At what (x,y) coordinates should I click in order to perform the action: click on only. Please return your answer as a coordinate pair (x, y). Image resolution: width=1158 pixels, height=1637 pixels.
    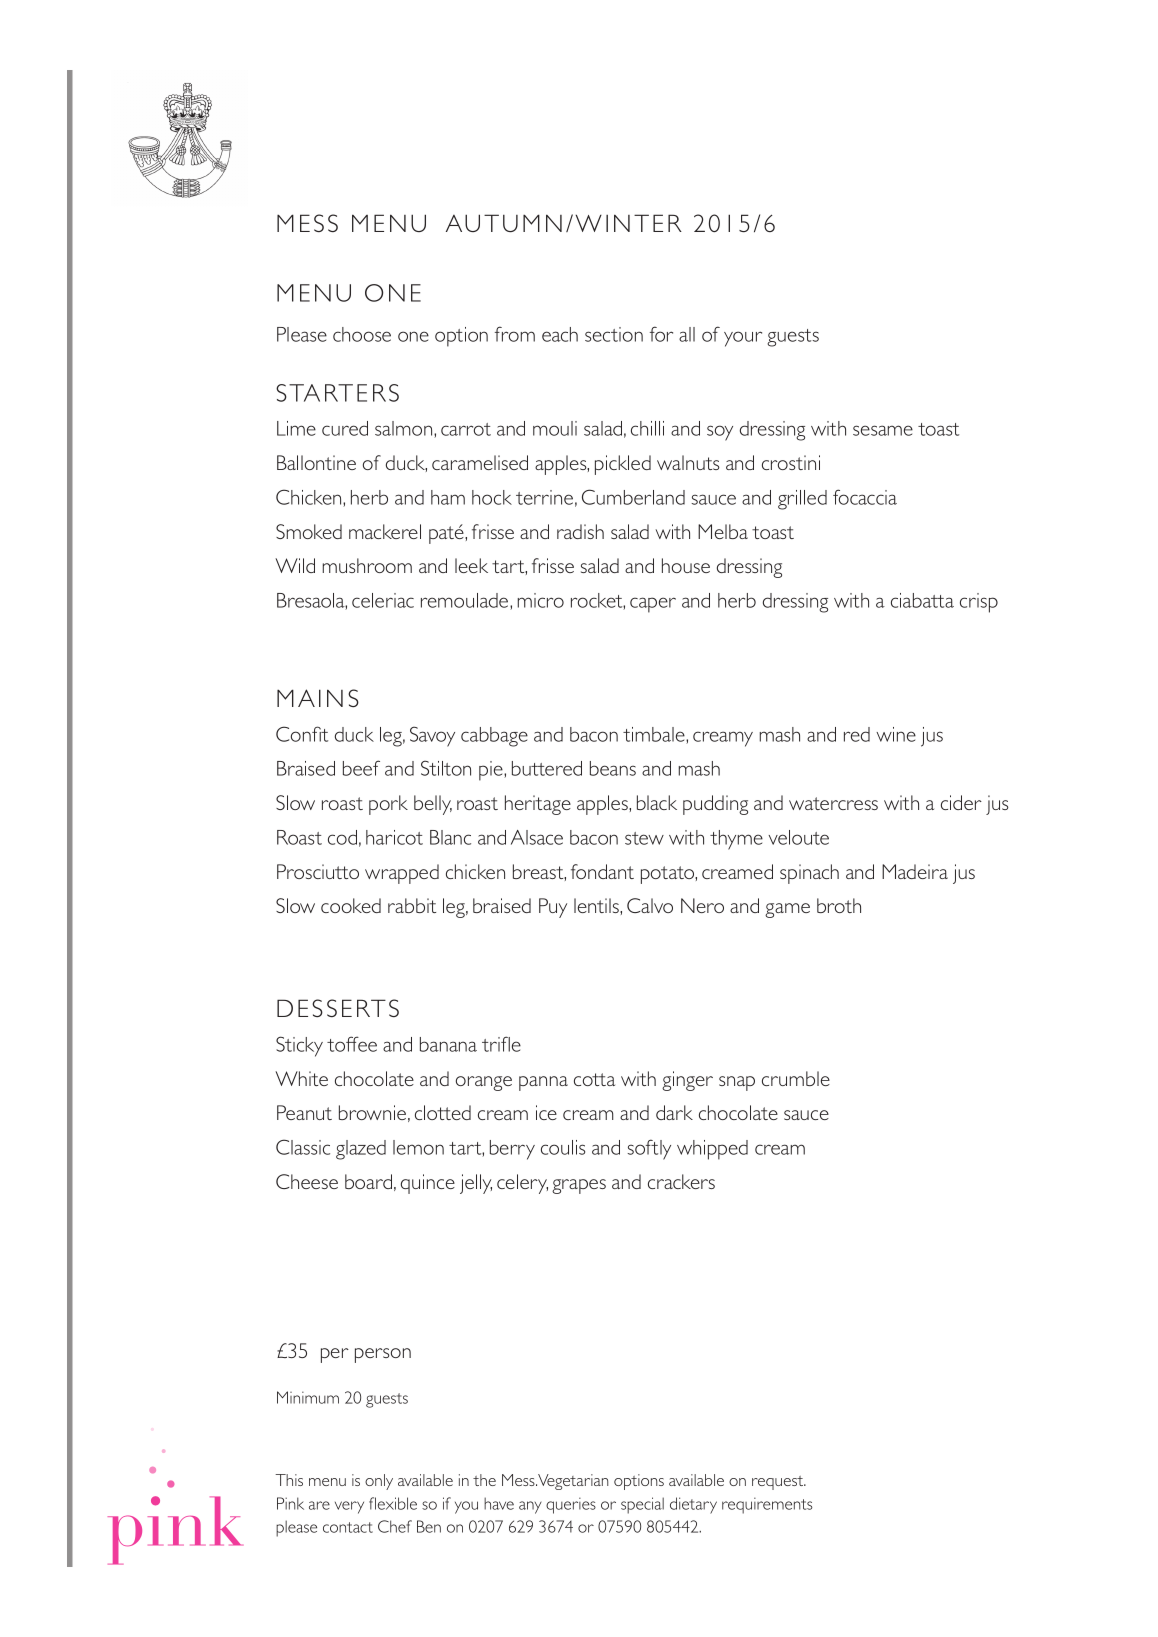
    Looking at the image, I should click on (379, 1482).
